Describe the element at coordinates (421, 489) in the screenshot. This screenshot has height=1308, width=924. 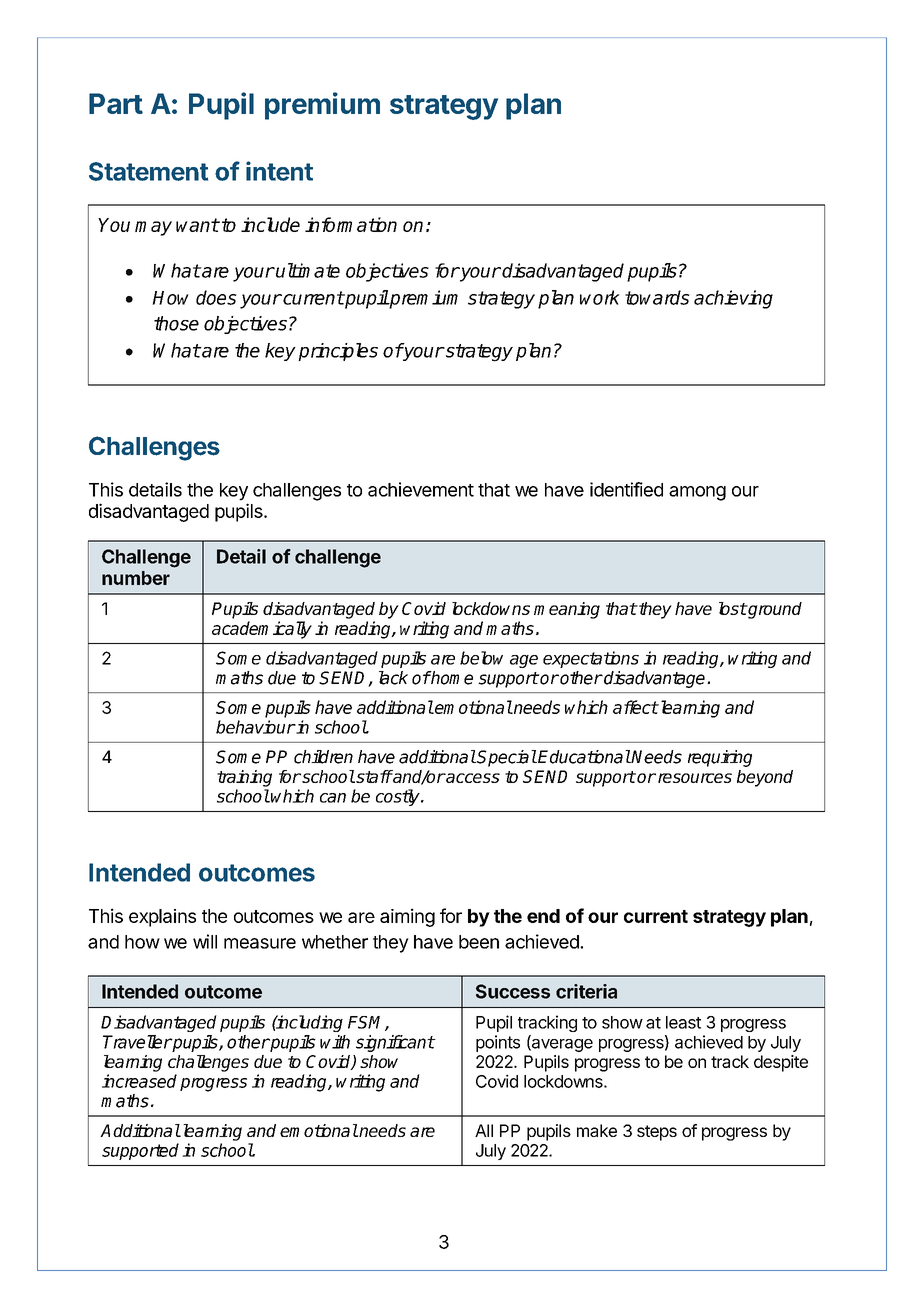
I see `achievement` at that location.
